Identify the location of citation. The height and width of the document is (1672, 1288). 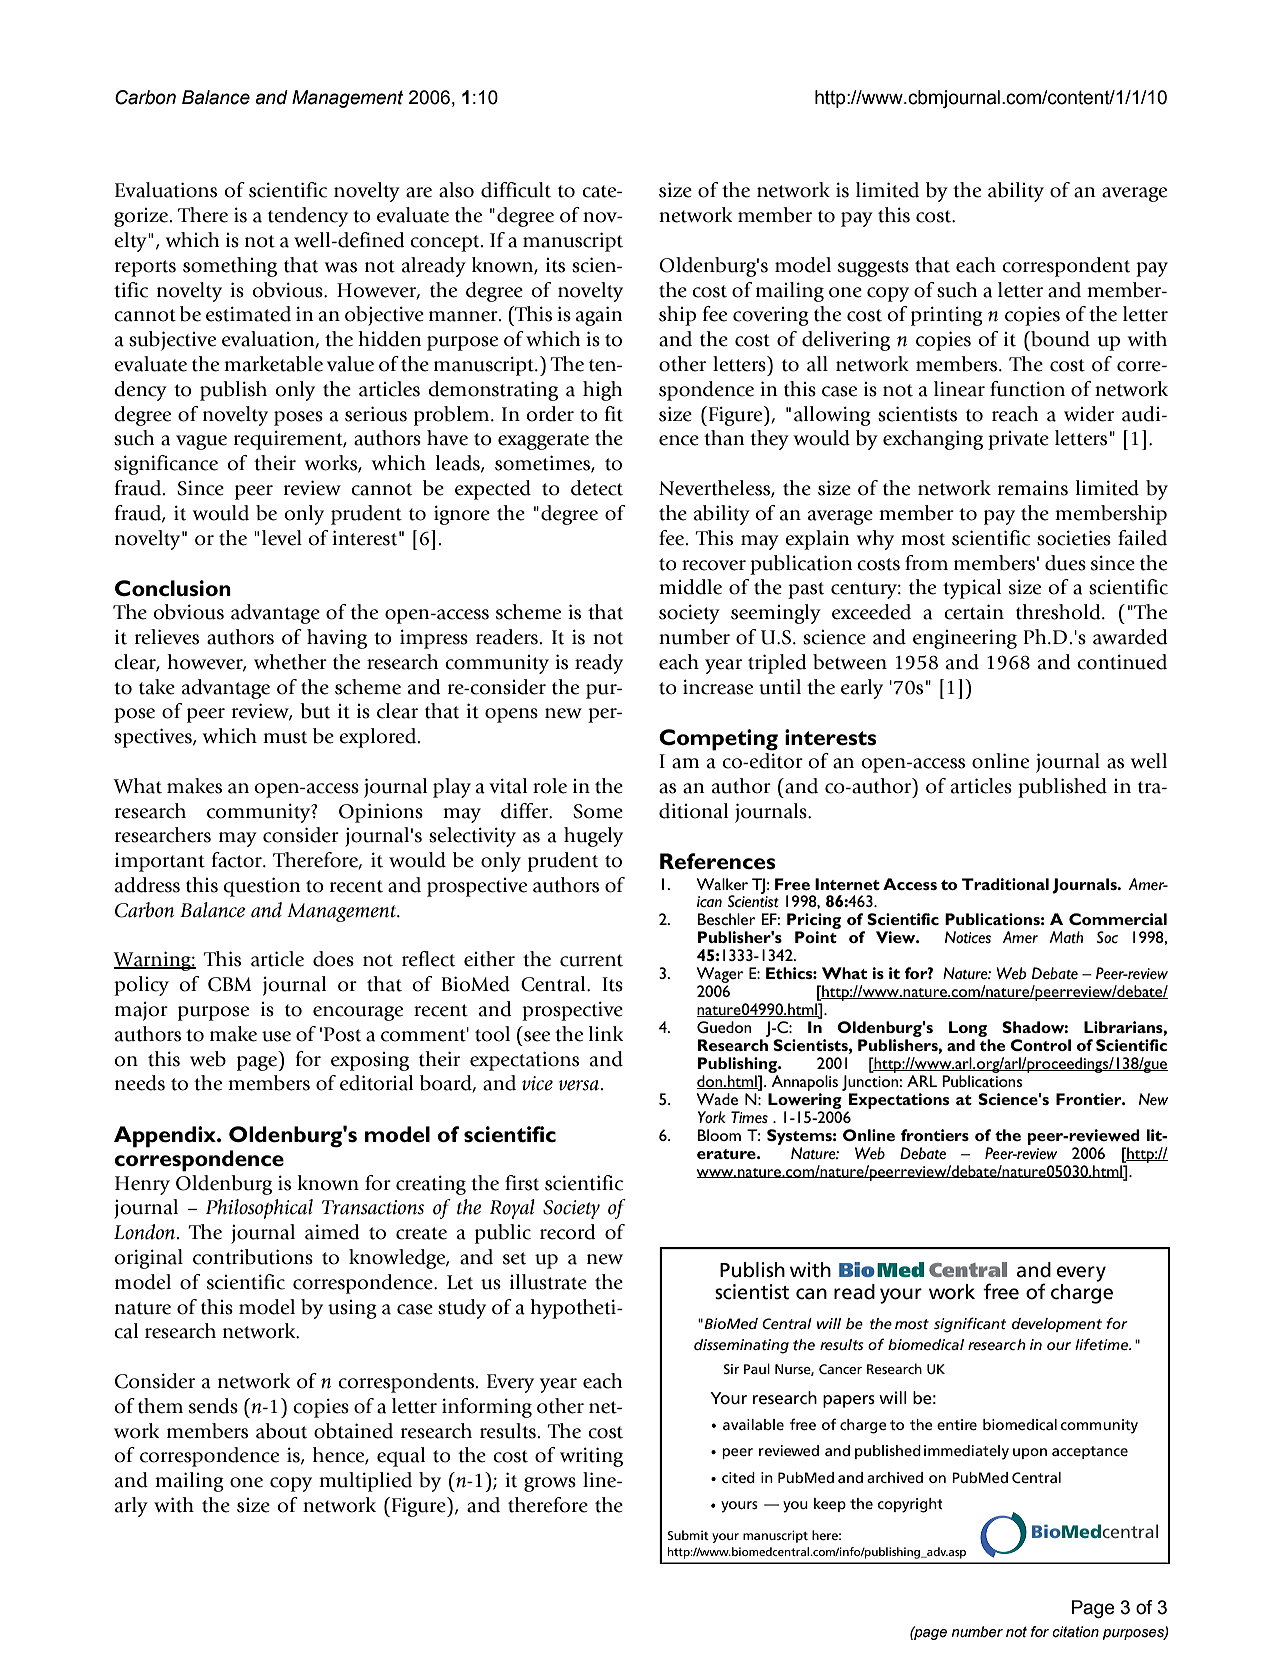
(1075, 1632).
